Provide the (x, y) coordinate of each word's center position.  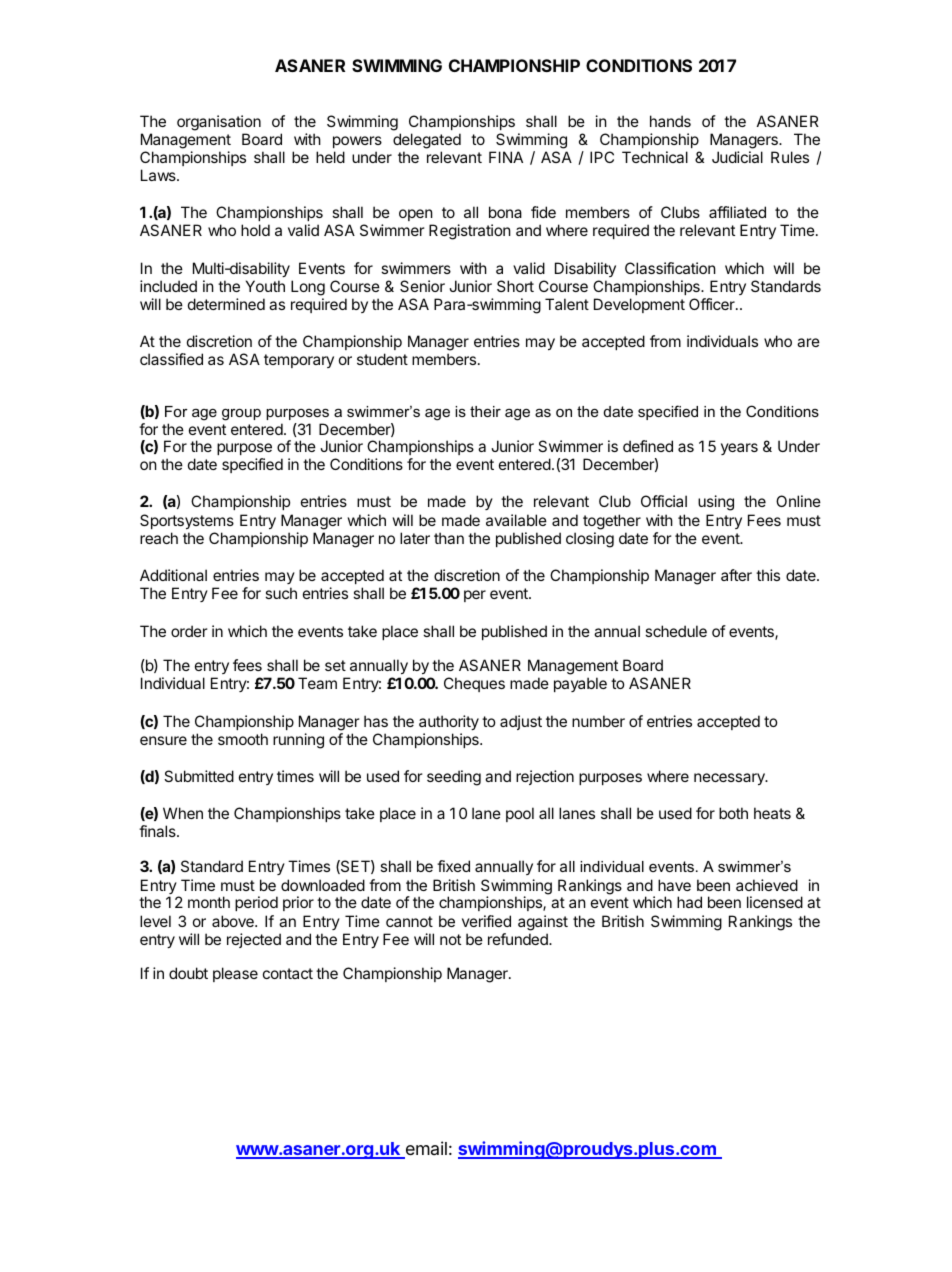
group (241, 415)
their (485, 411)
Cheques (474, 684)
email (425, 1149)
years (739, 449)
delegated (427, 141)
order (189, 631)
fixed (453, 866)
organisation (219, 124)
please (235, 974)
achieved (767, 885)
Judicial (737, 157)
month (209, 902)
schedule (676, 631)
